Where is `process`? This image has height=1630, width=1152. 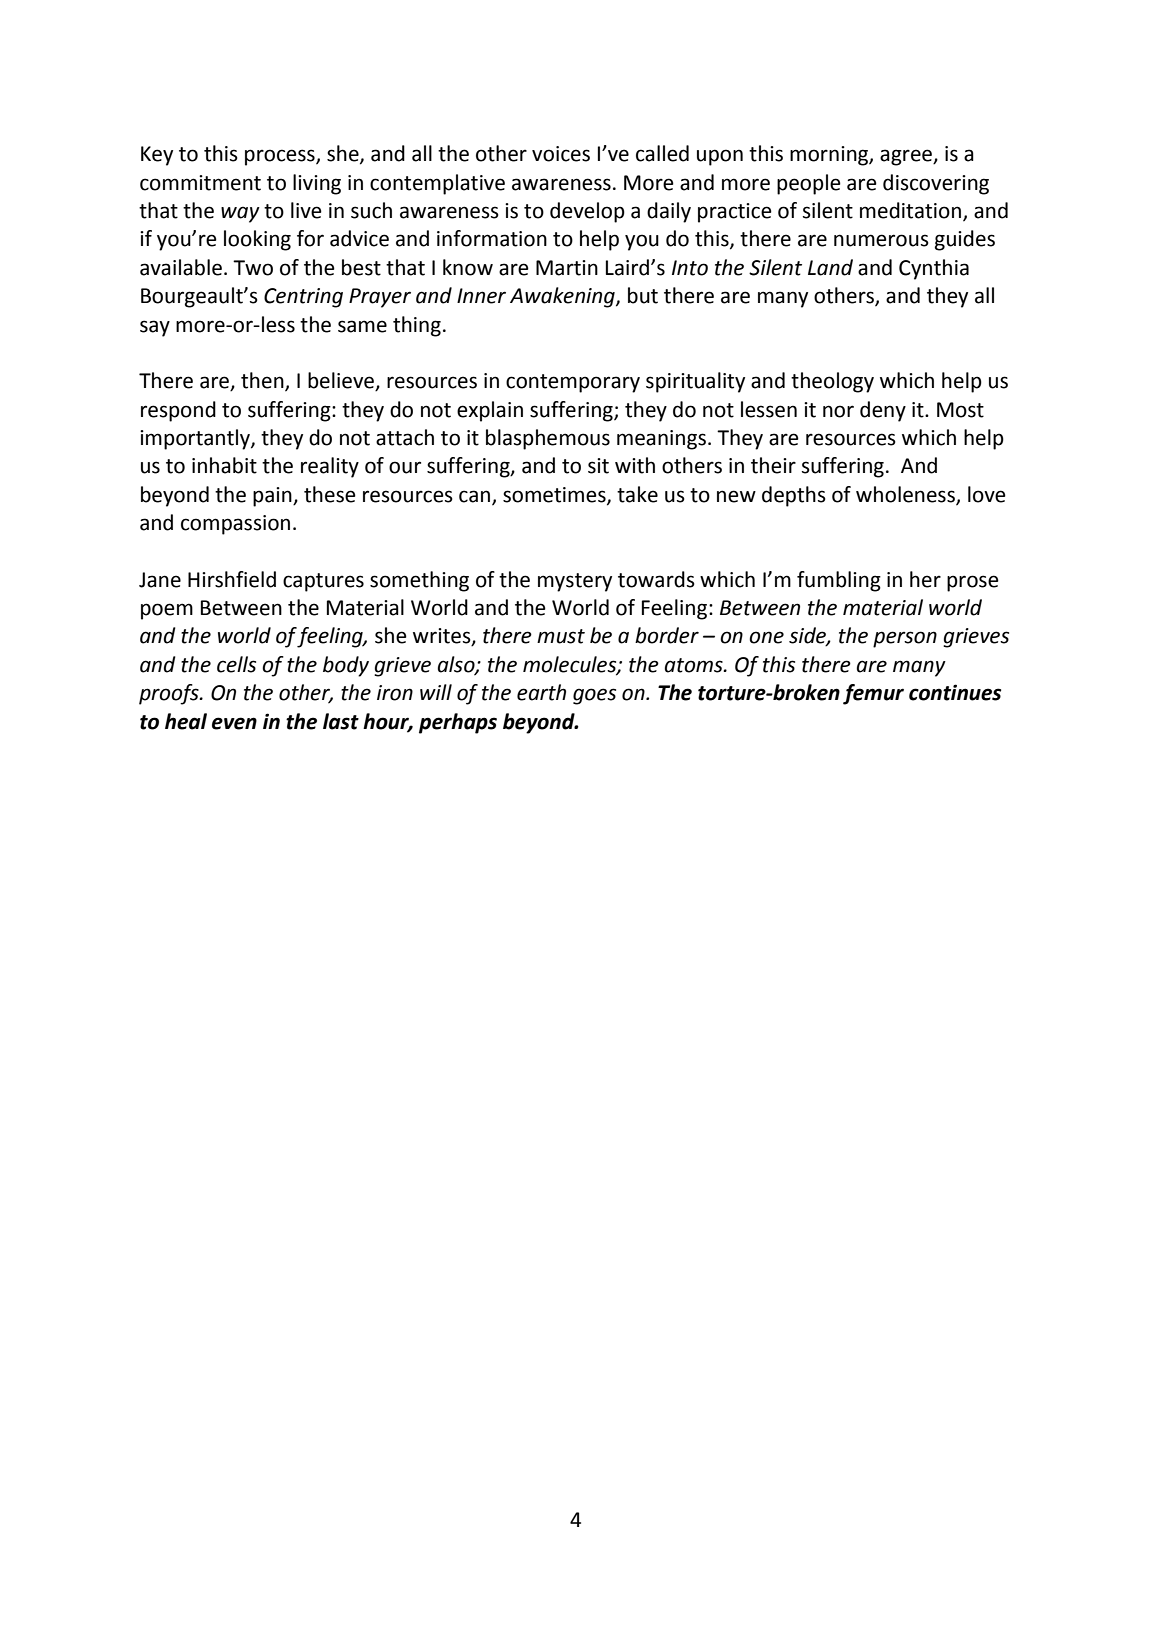
process is located at coordinates (281, 157).
